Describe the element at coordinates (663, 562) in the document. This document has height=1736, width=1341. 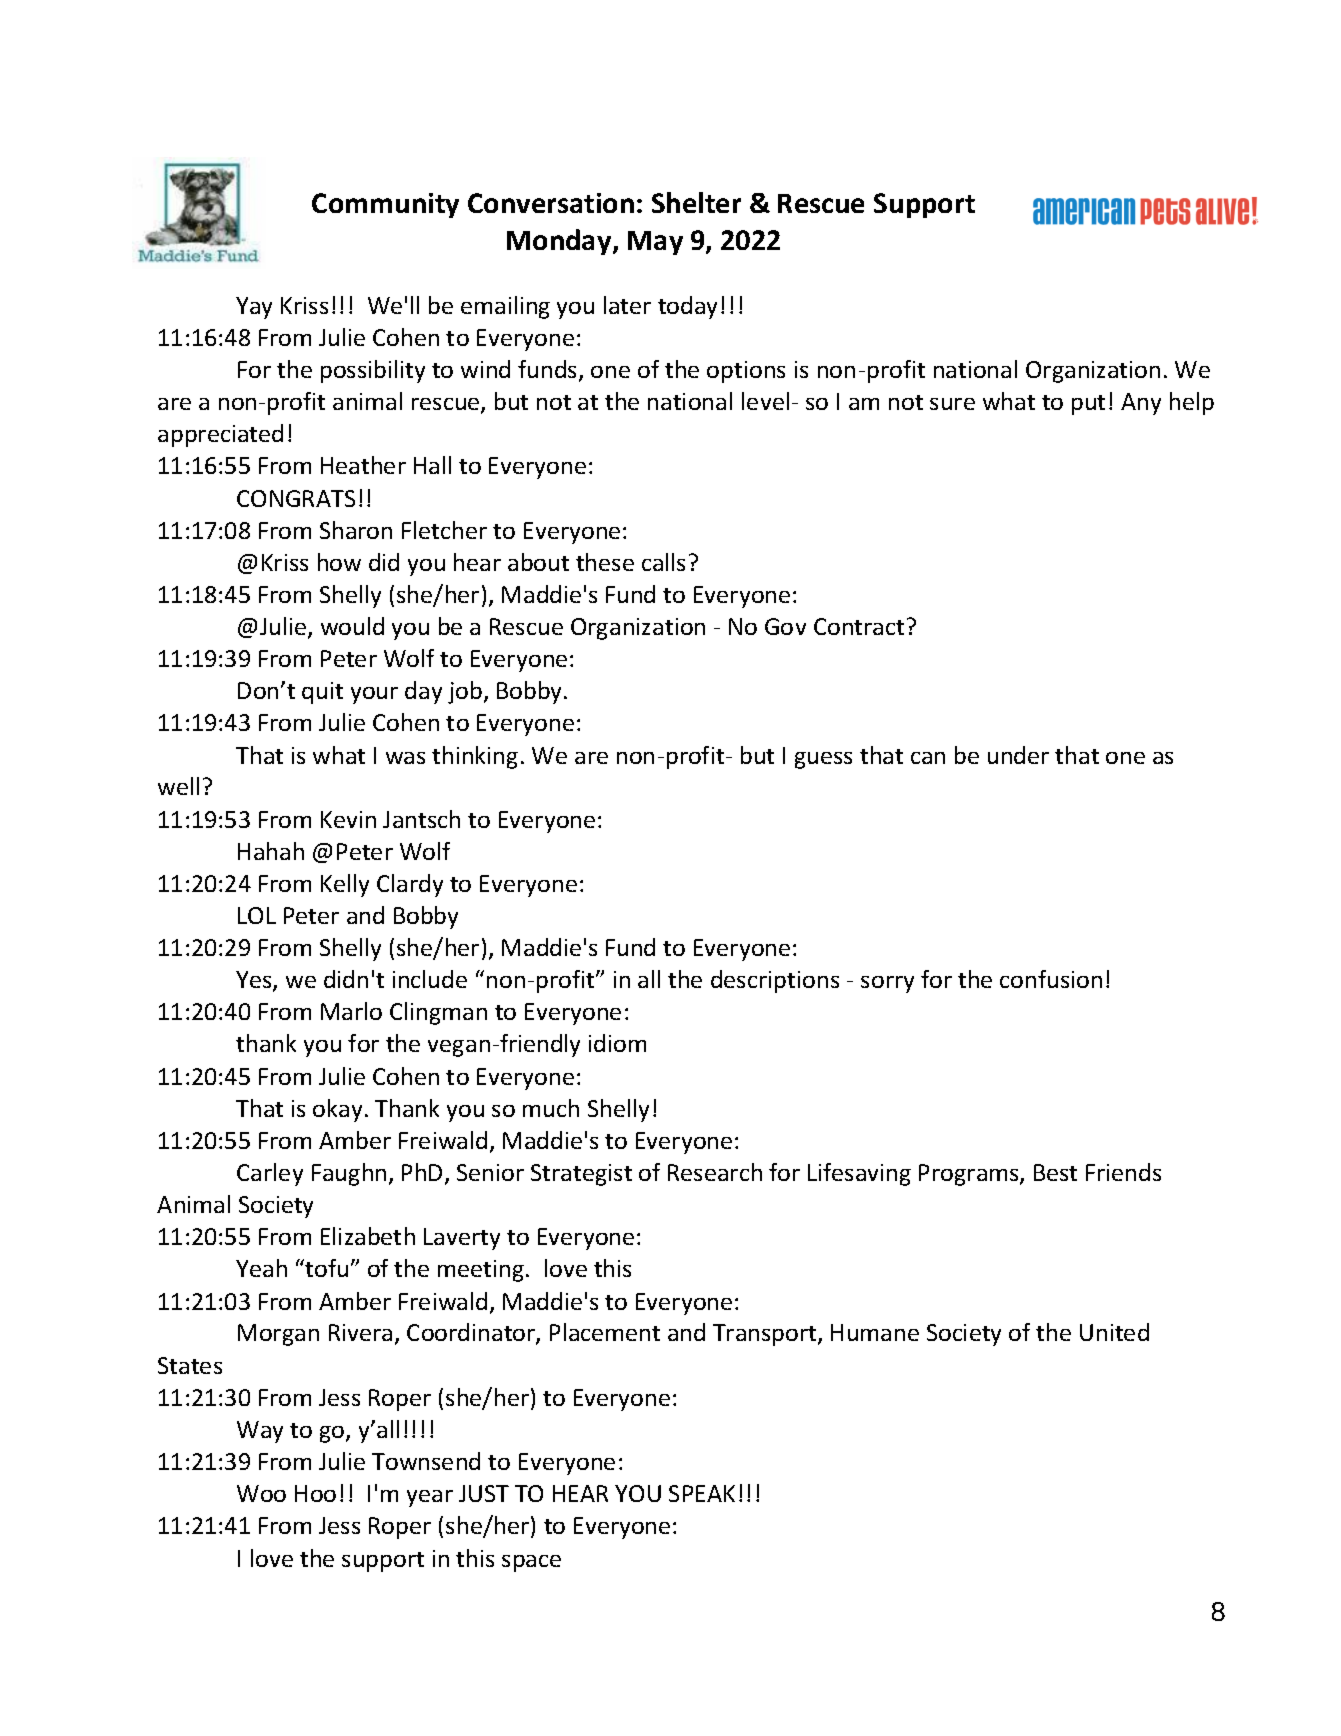
I see `calls` at that location.
